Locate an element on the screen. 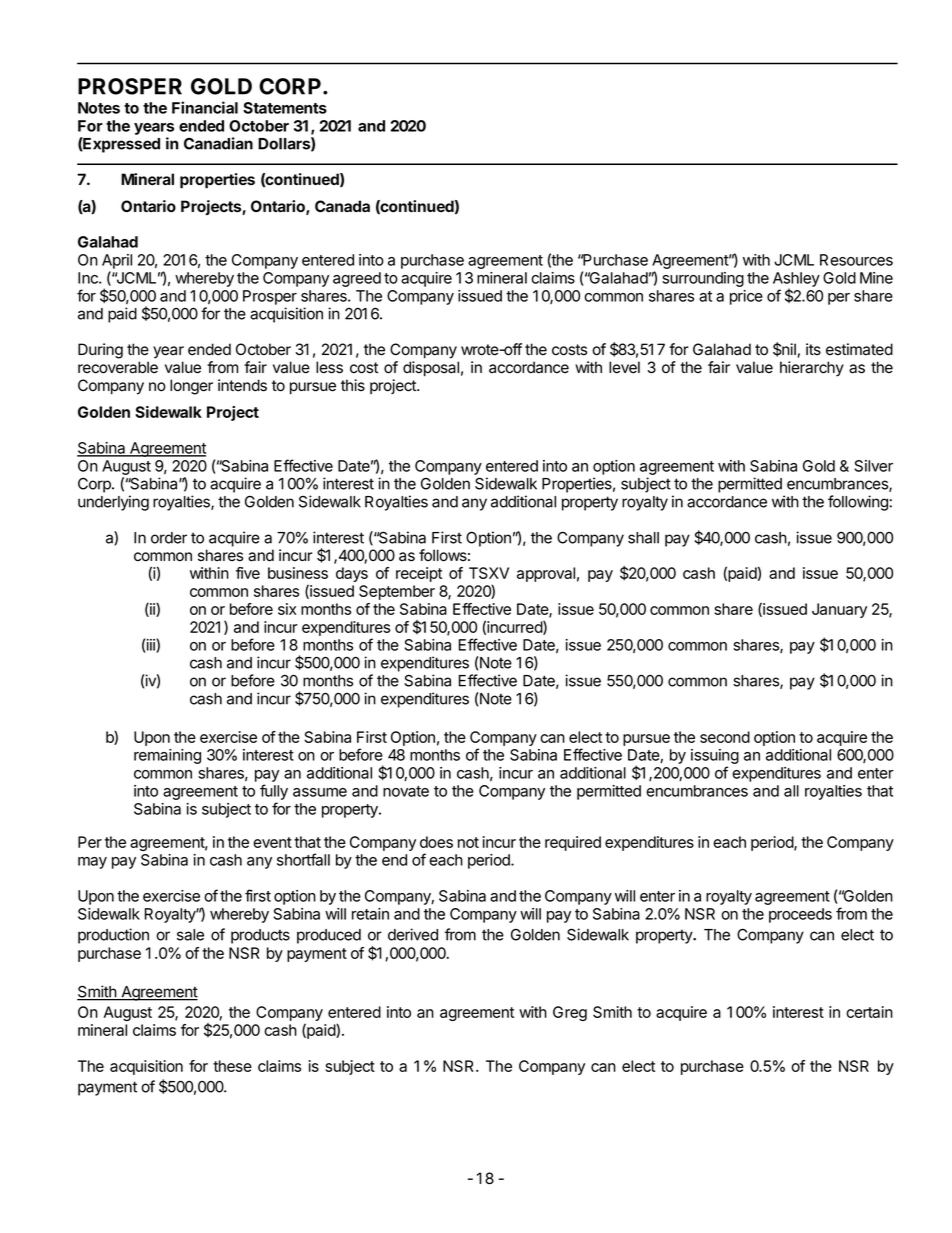 This screenshot has height=1233, width=952. Canada is located at coordinates (342, 206).
